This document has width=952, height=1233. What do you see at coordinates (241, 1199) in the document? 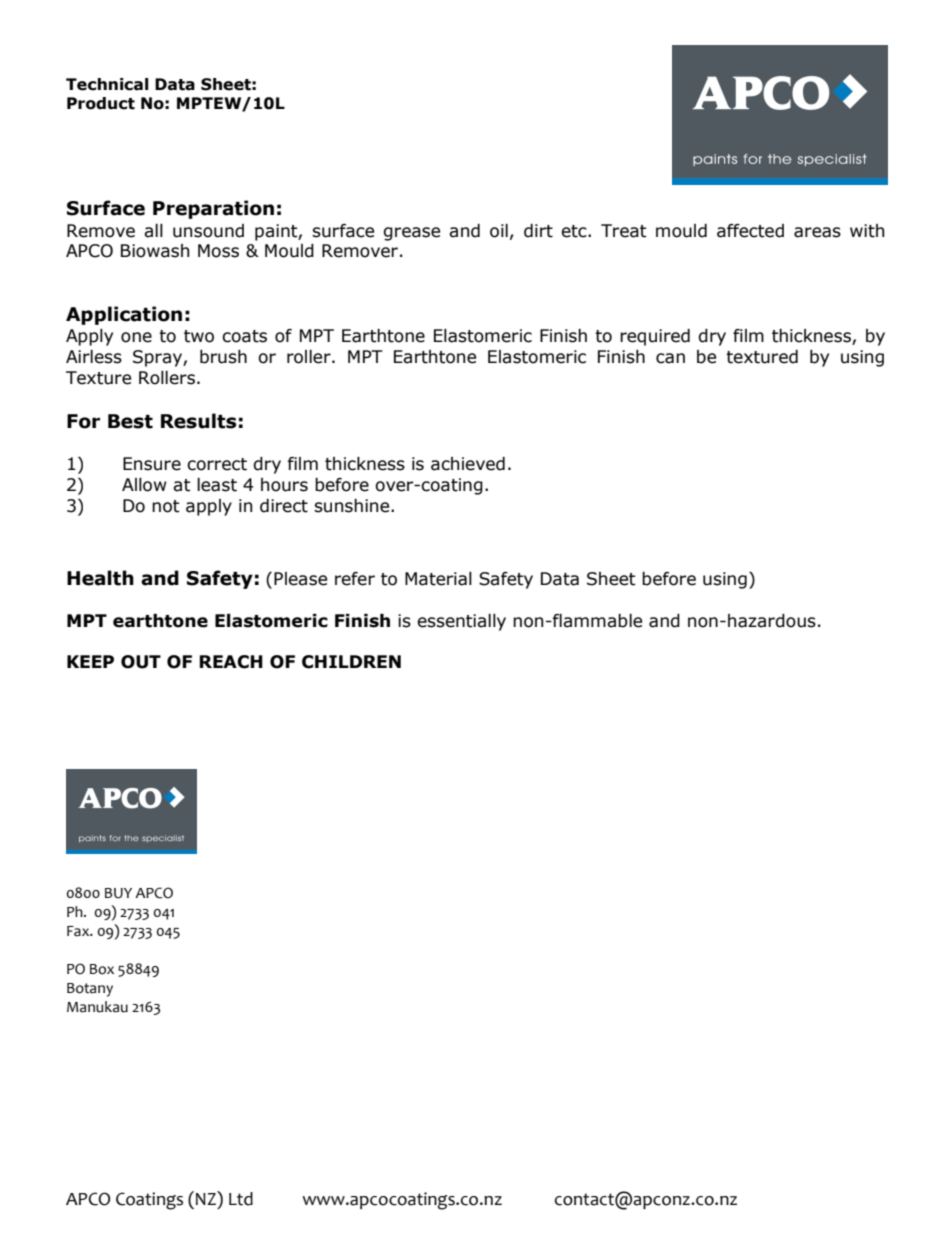
I see `Ltd` at bounding box center [241, 1199].
